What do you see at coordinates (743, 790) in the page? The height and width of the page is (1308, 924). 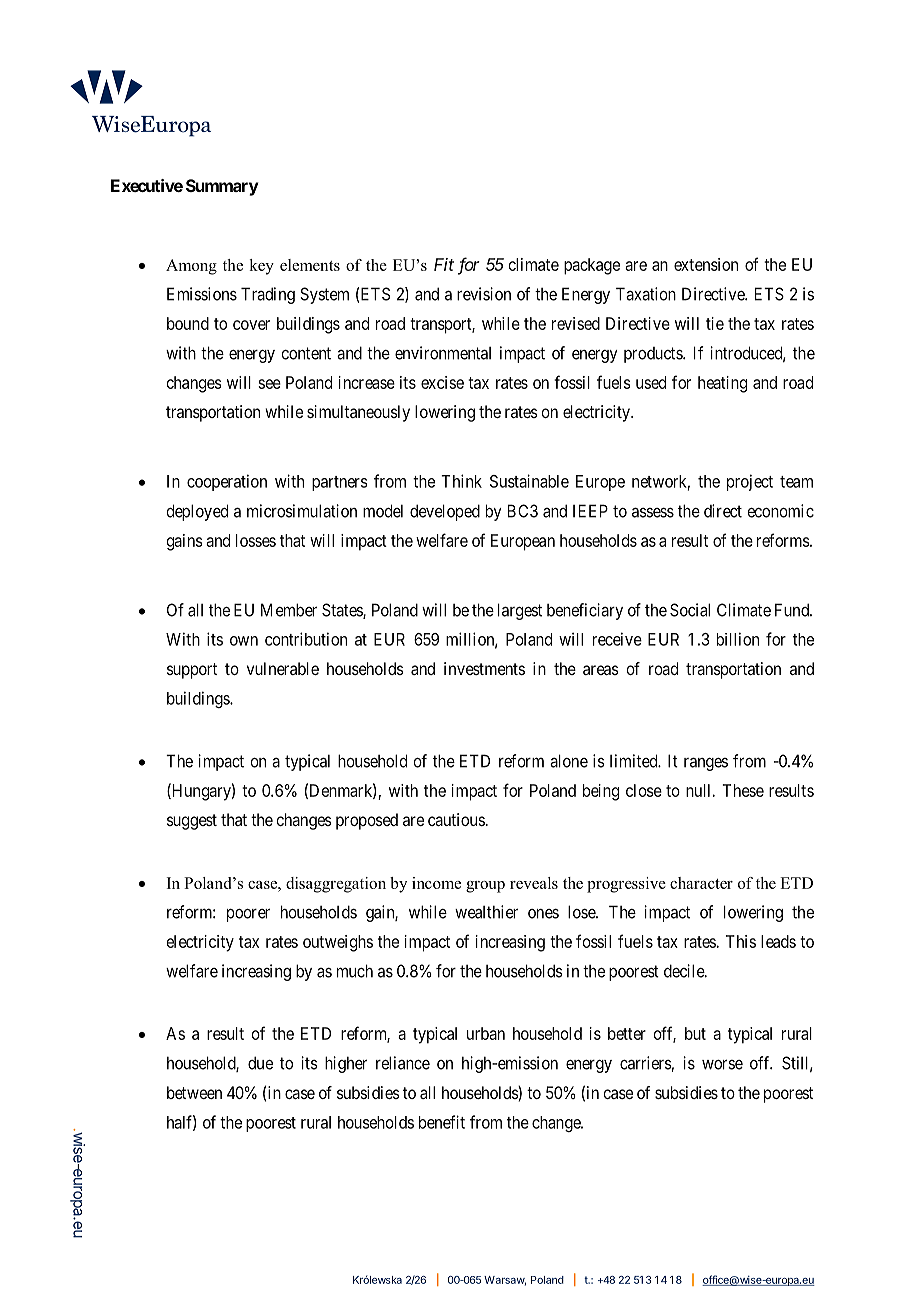 I see `These` at bounding box center [743, 790].
